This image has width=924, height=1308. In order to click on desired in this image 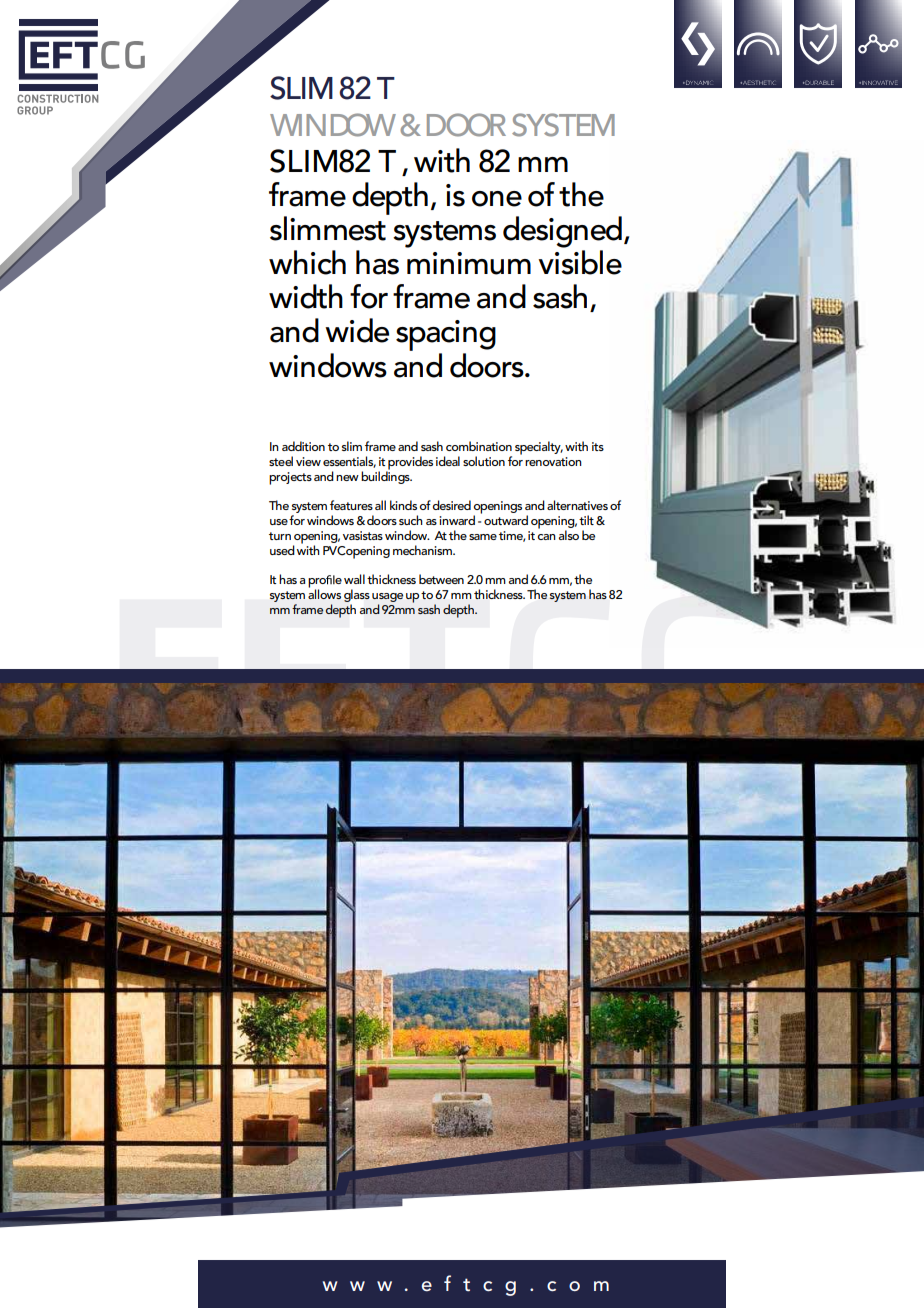, I will do `click(452, 505)`.
